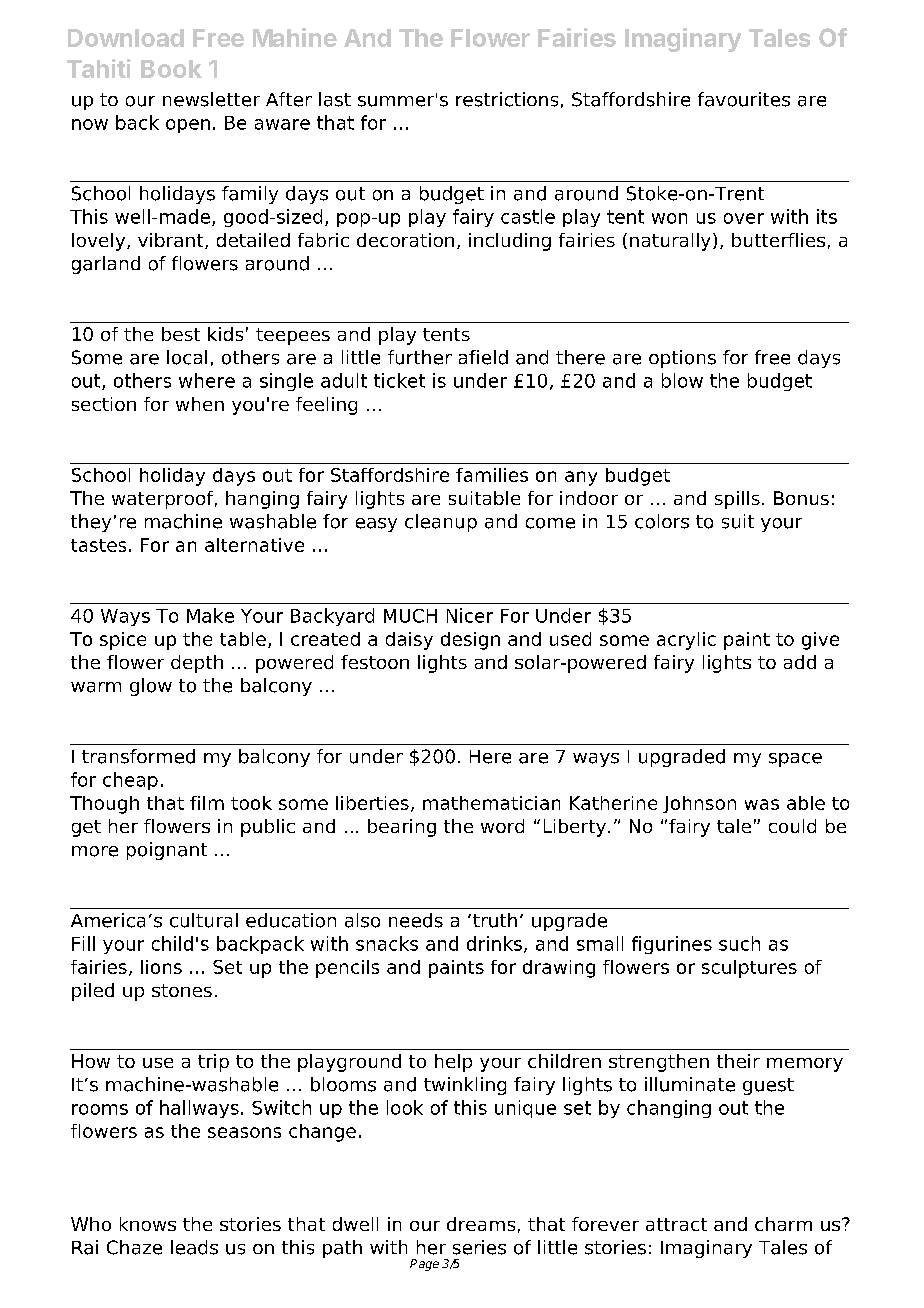 Image resolution: width=924 pixels, height=1308 pixels. I want to click on options, so click(682, 359).
